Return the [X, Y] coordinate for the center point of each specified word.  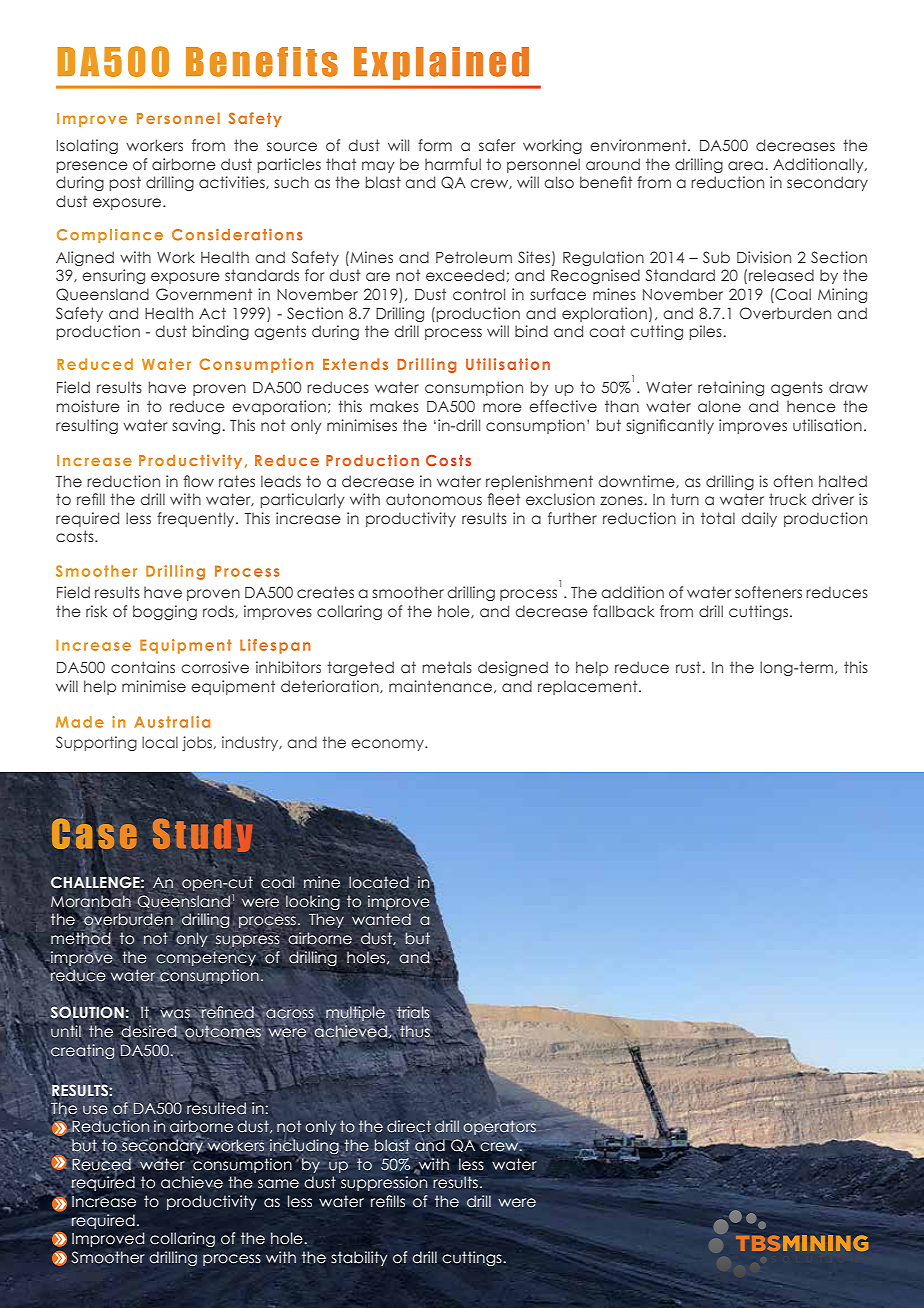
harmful [453, 164]
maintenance [442, 686]
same [278, 1184]
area [747, 165]
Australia [172, 722]
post [125, 183]
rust [689, 667]
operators [500, 1127]
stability [359, 1258]
